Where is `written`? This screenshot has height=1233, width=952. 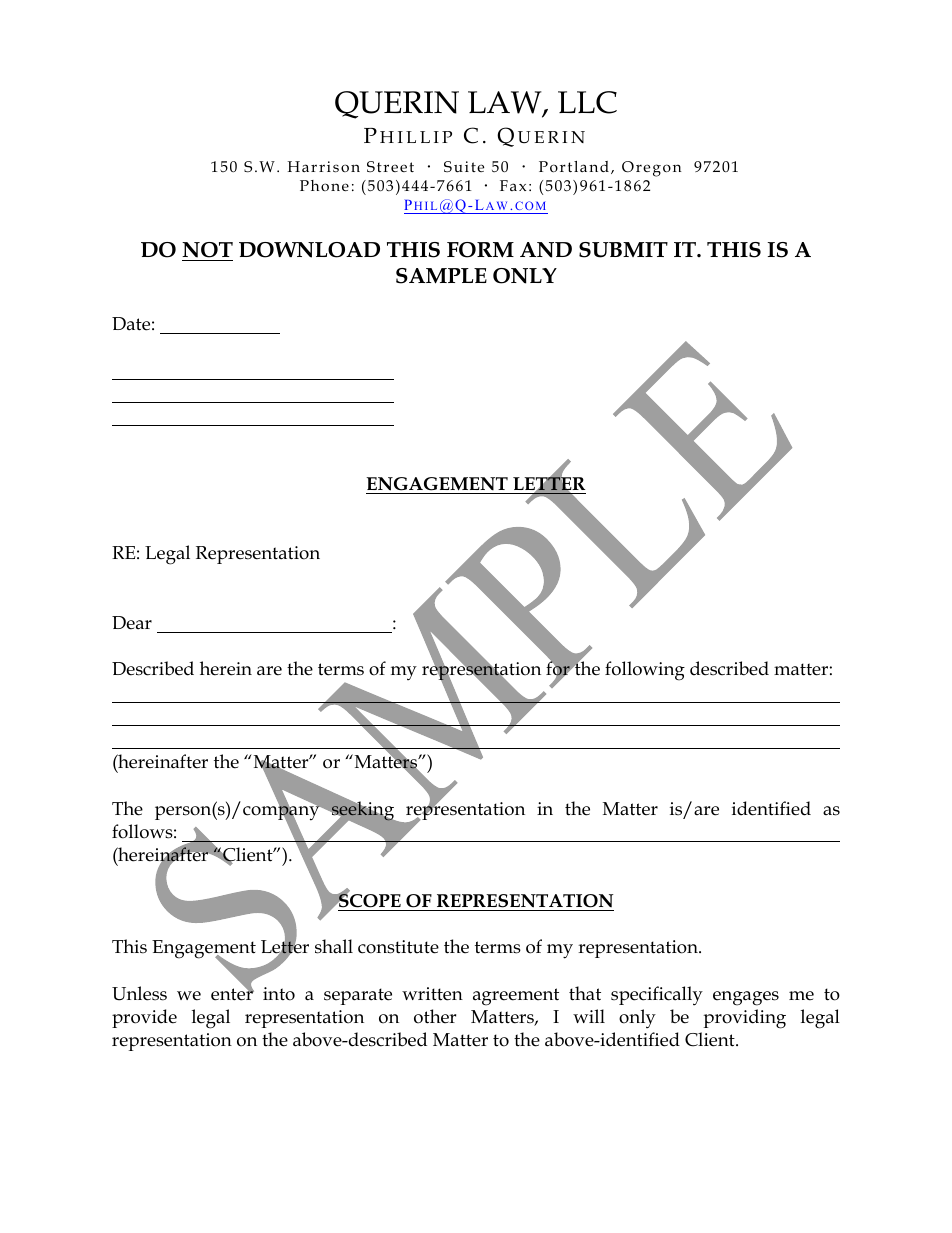
written is located at coordinates (432, 994).
